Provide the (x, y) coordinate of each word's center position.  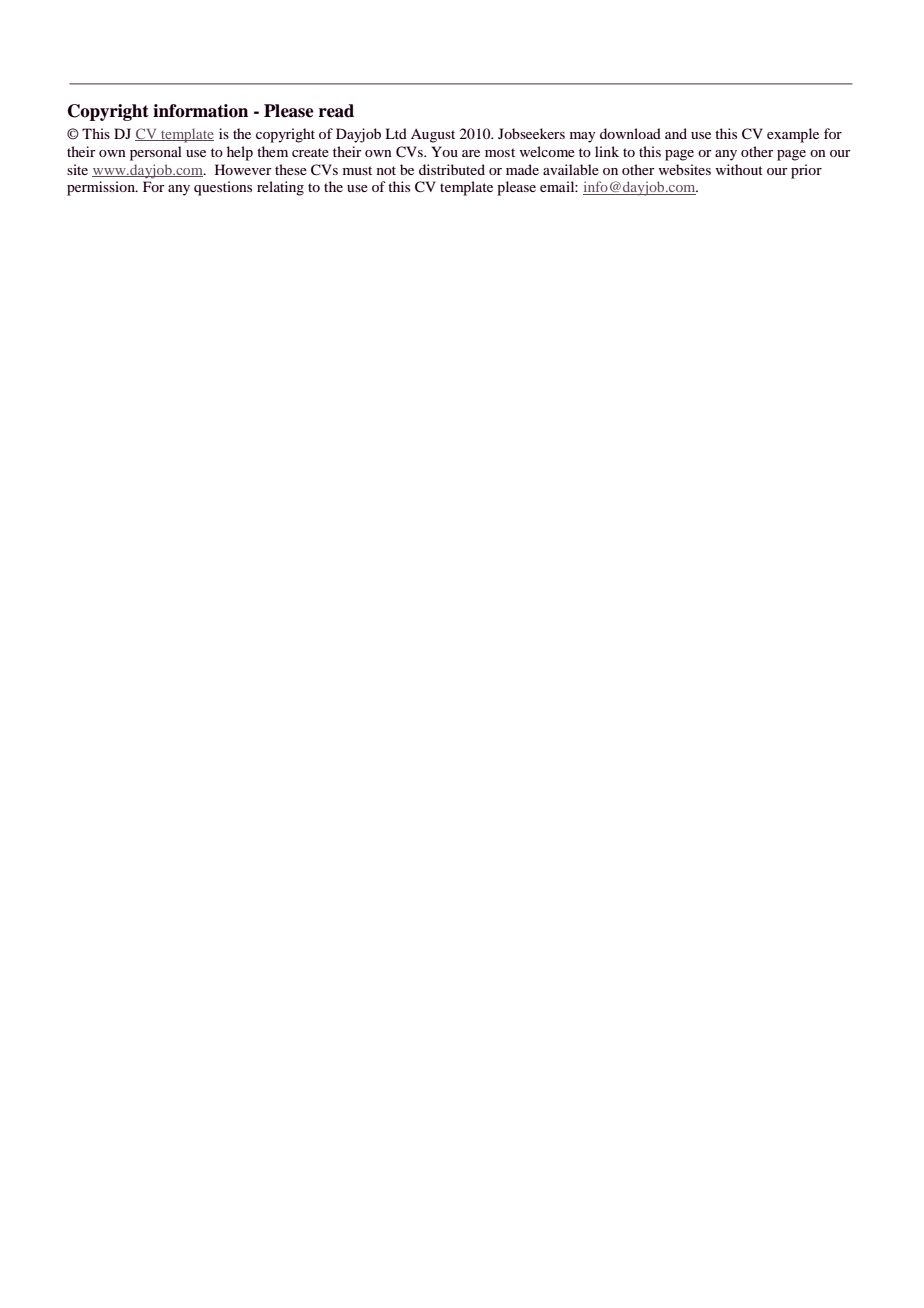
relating (280, 188)
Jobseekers (531, 133)
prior (806, 171)
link (607, 151)
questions (223, 188)
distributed (452, 169)
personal (156, 153)
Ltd (396, 133)
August (433, 136)
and (676, 133)
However (243, 169)
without (739, 169)
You (445, 151)
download (630, 133)
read (336, 111)
